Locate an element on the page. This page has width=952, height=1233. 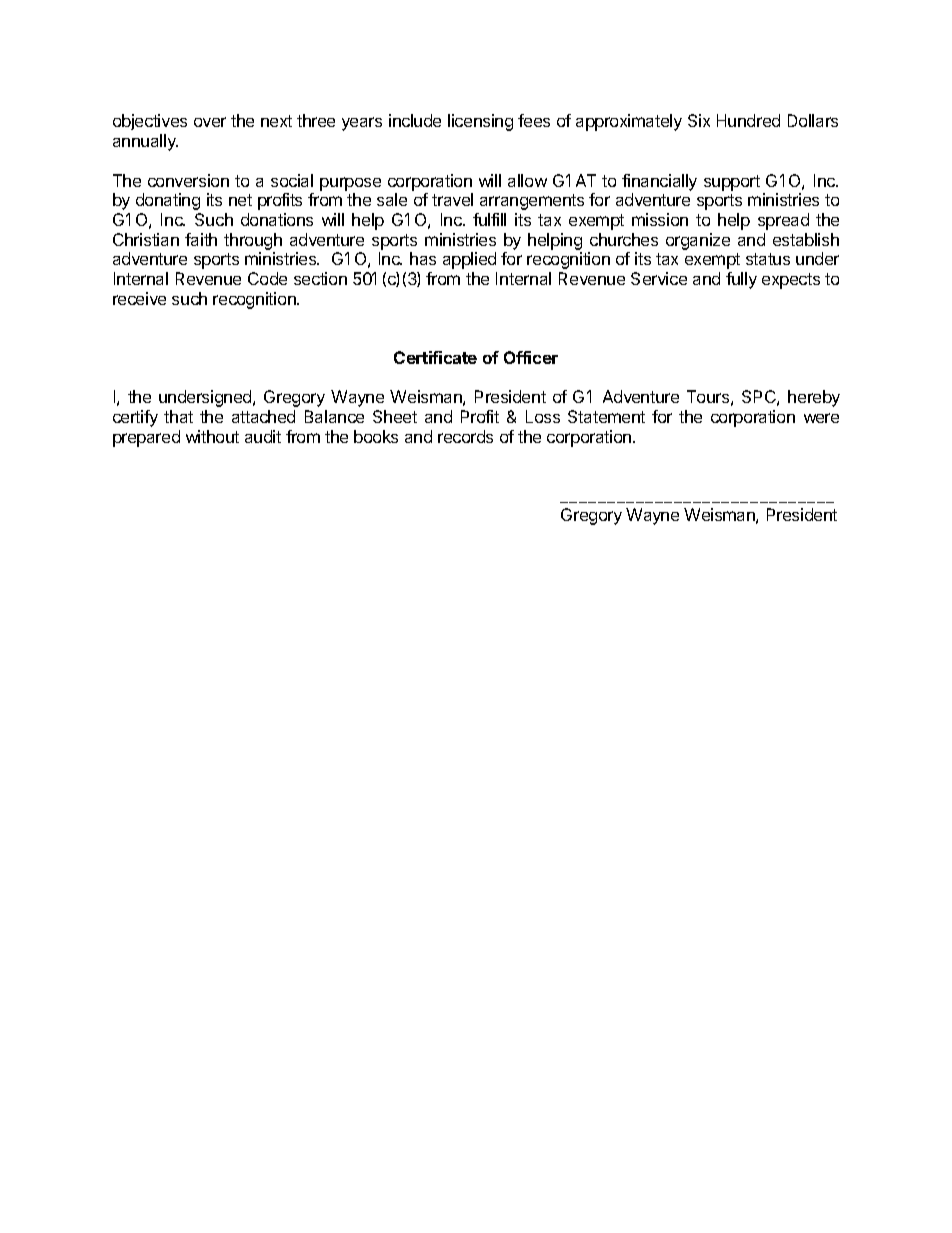
without is located at coordinates (212, 436).
